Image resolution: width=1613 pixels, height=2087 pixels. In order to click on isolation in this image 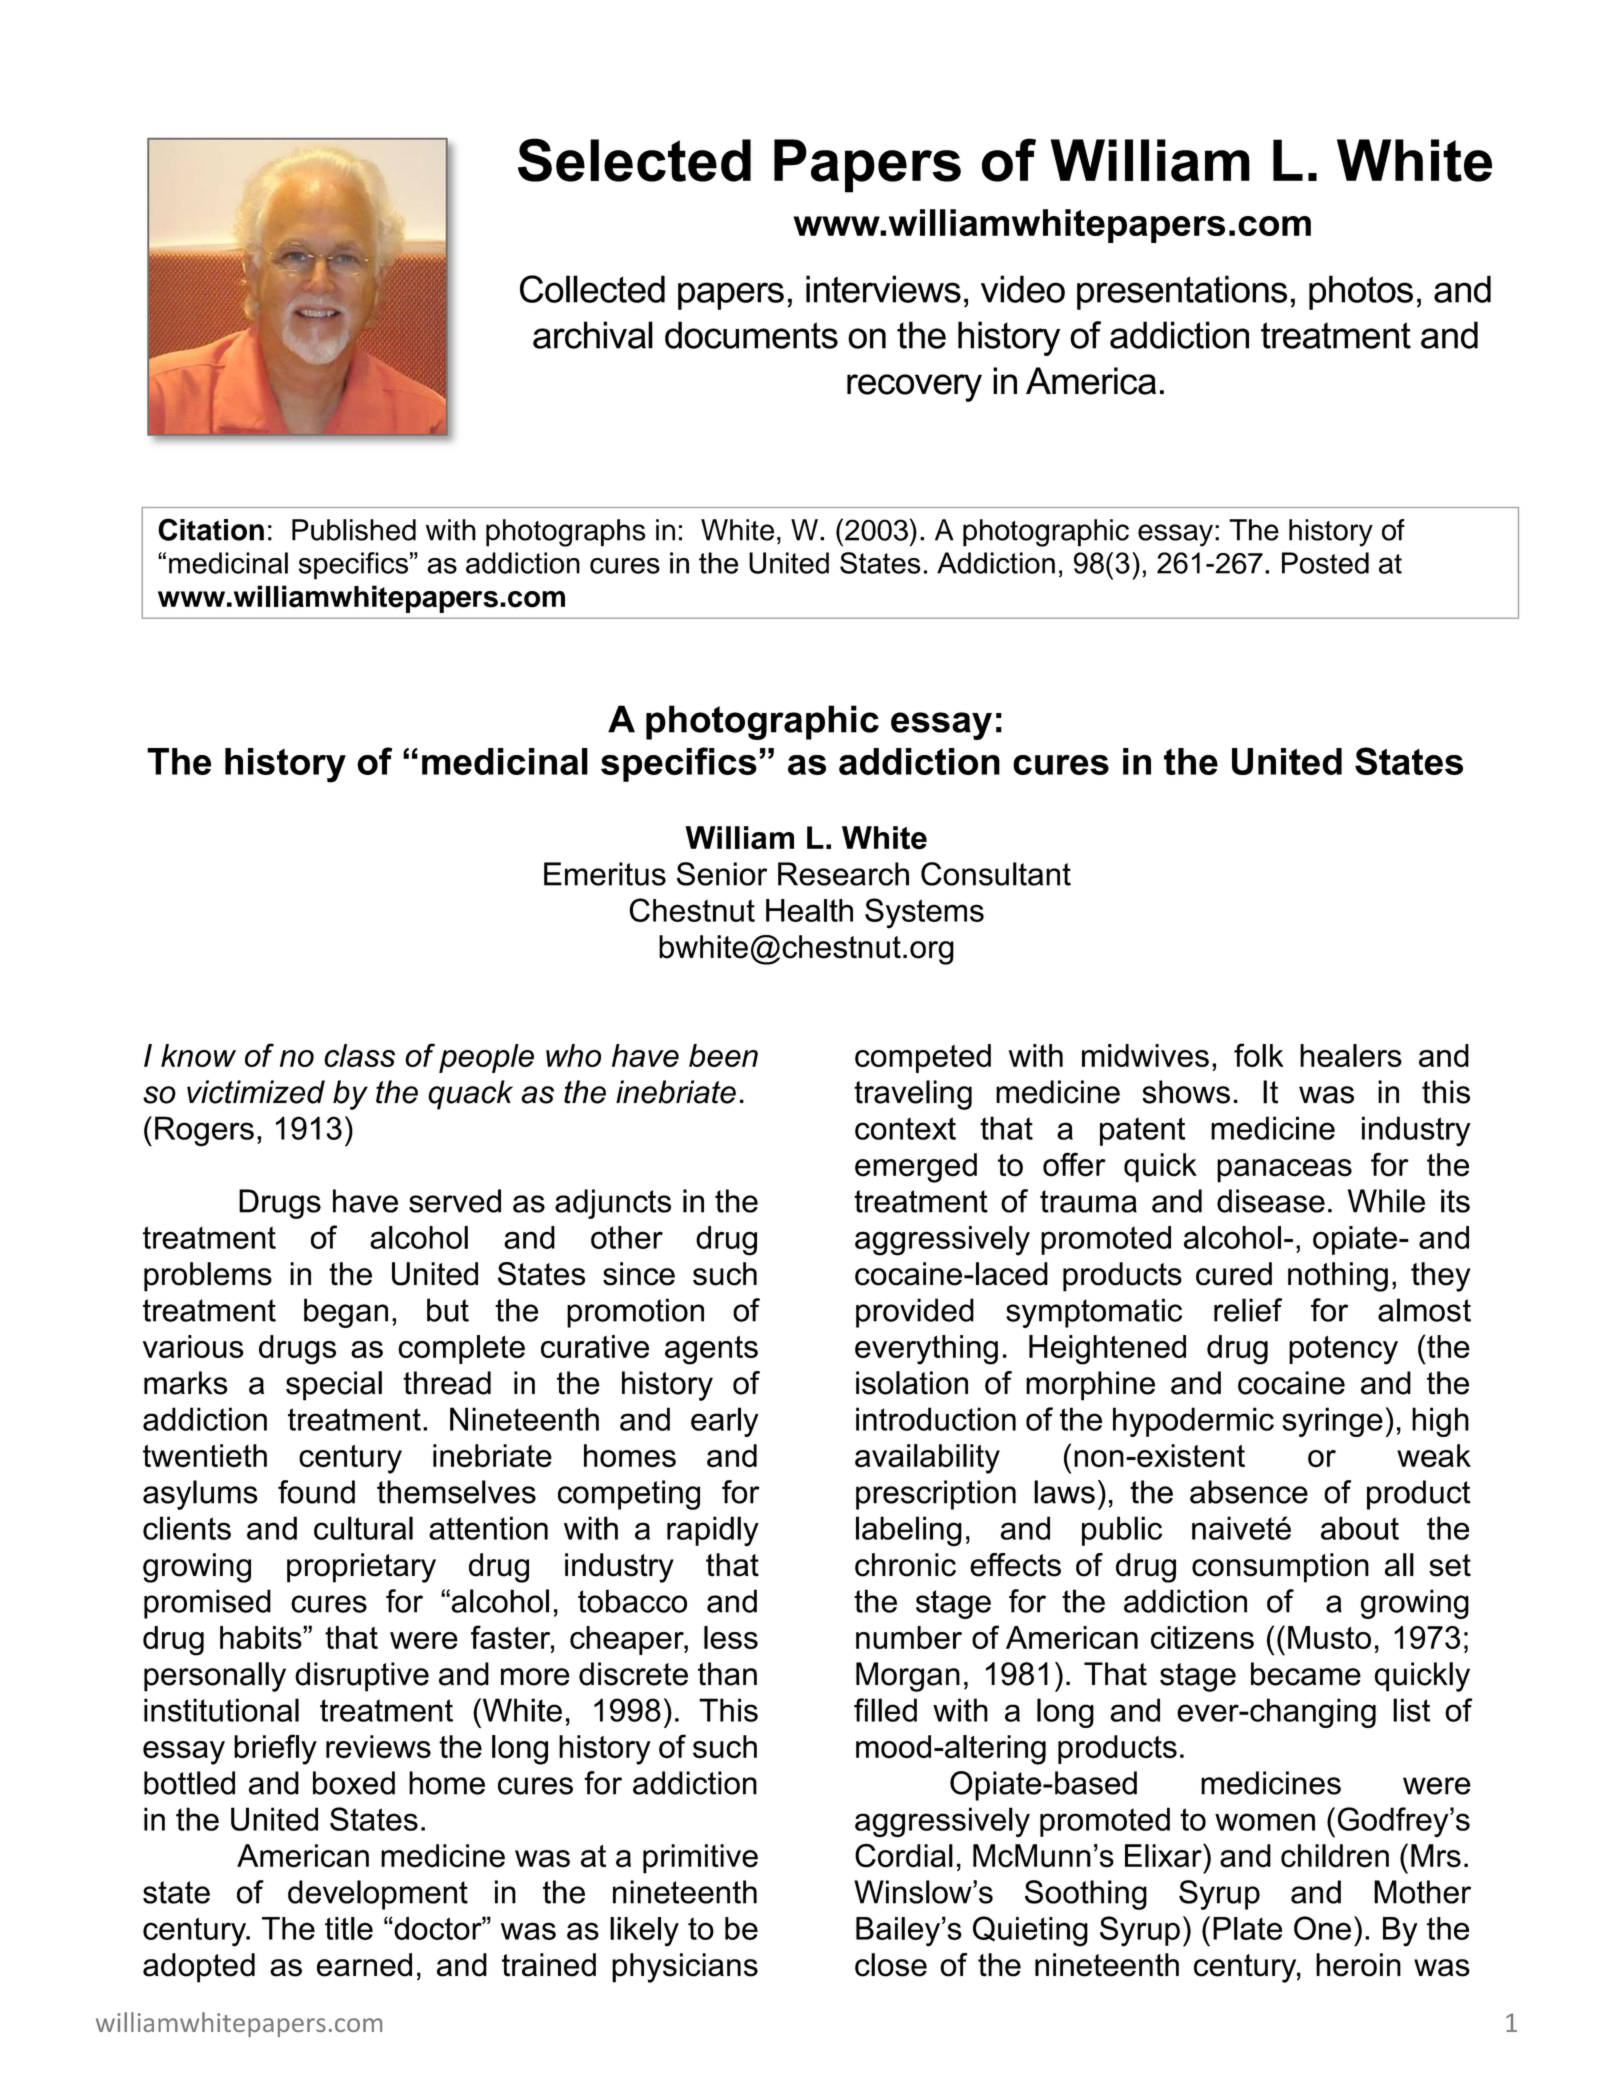, I will do `click(912, 1383)`.
